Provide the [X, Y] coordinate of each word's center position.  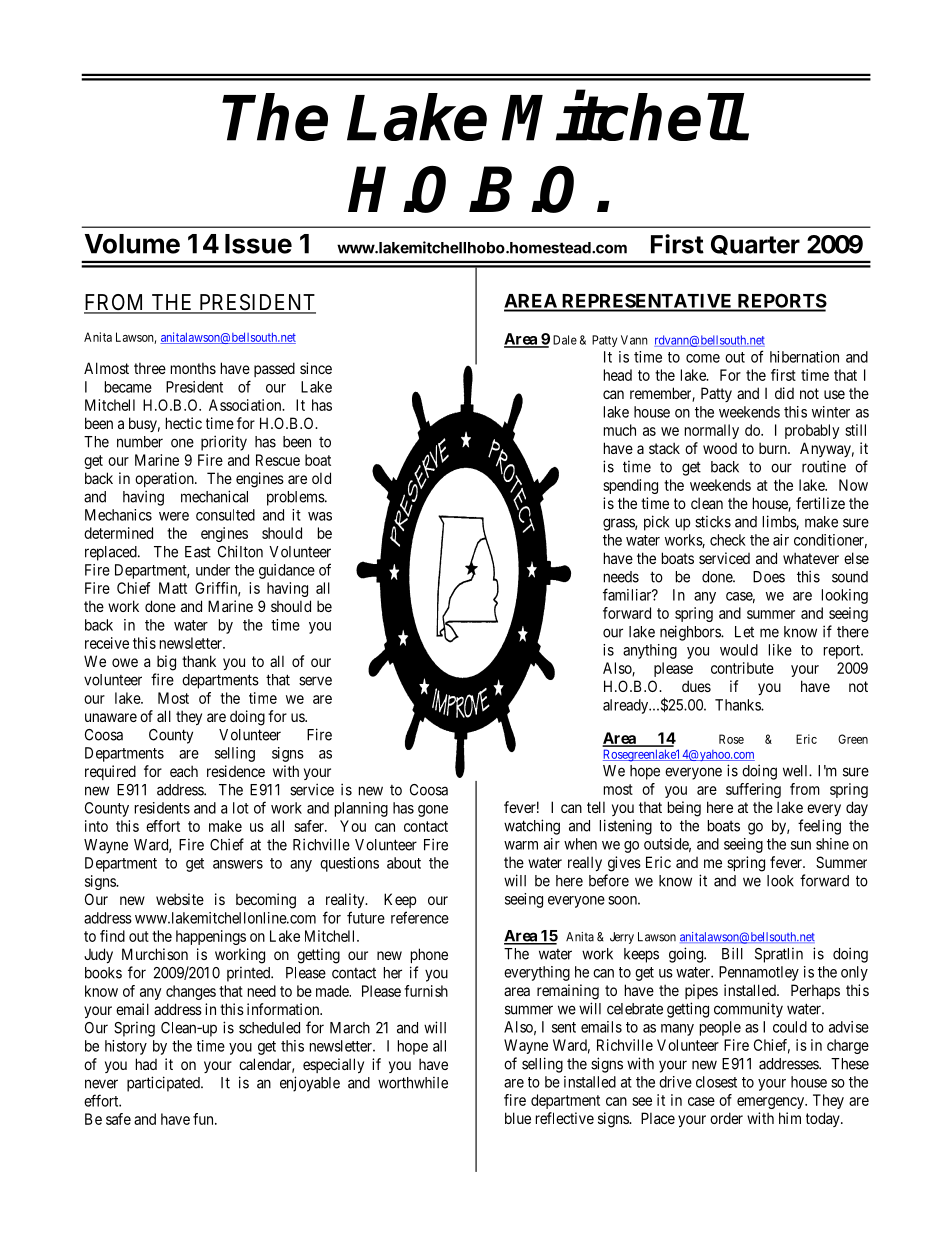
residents [162, 808]
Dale [565, 340]
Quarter [755, 245]
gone [433, 811]
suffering [753, 790]
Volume [132, 244]
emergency [771, 1103]
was [320, 516]
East [198, 552]
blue [518, 1118]
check [728, 540]
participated [164, 1084]
